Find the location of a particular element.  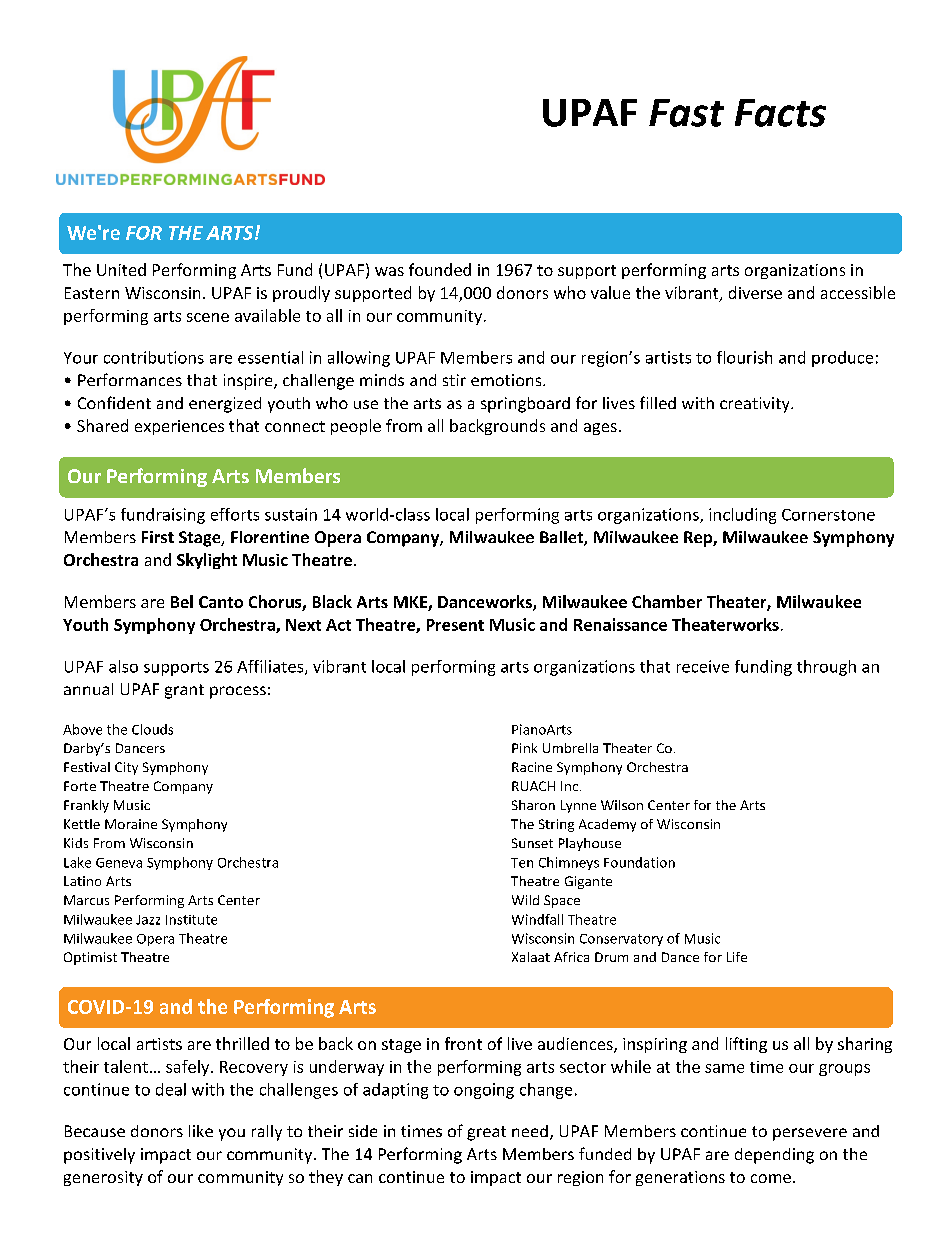

Institute is located at coordinates (191, 920).
